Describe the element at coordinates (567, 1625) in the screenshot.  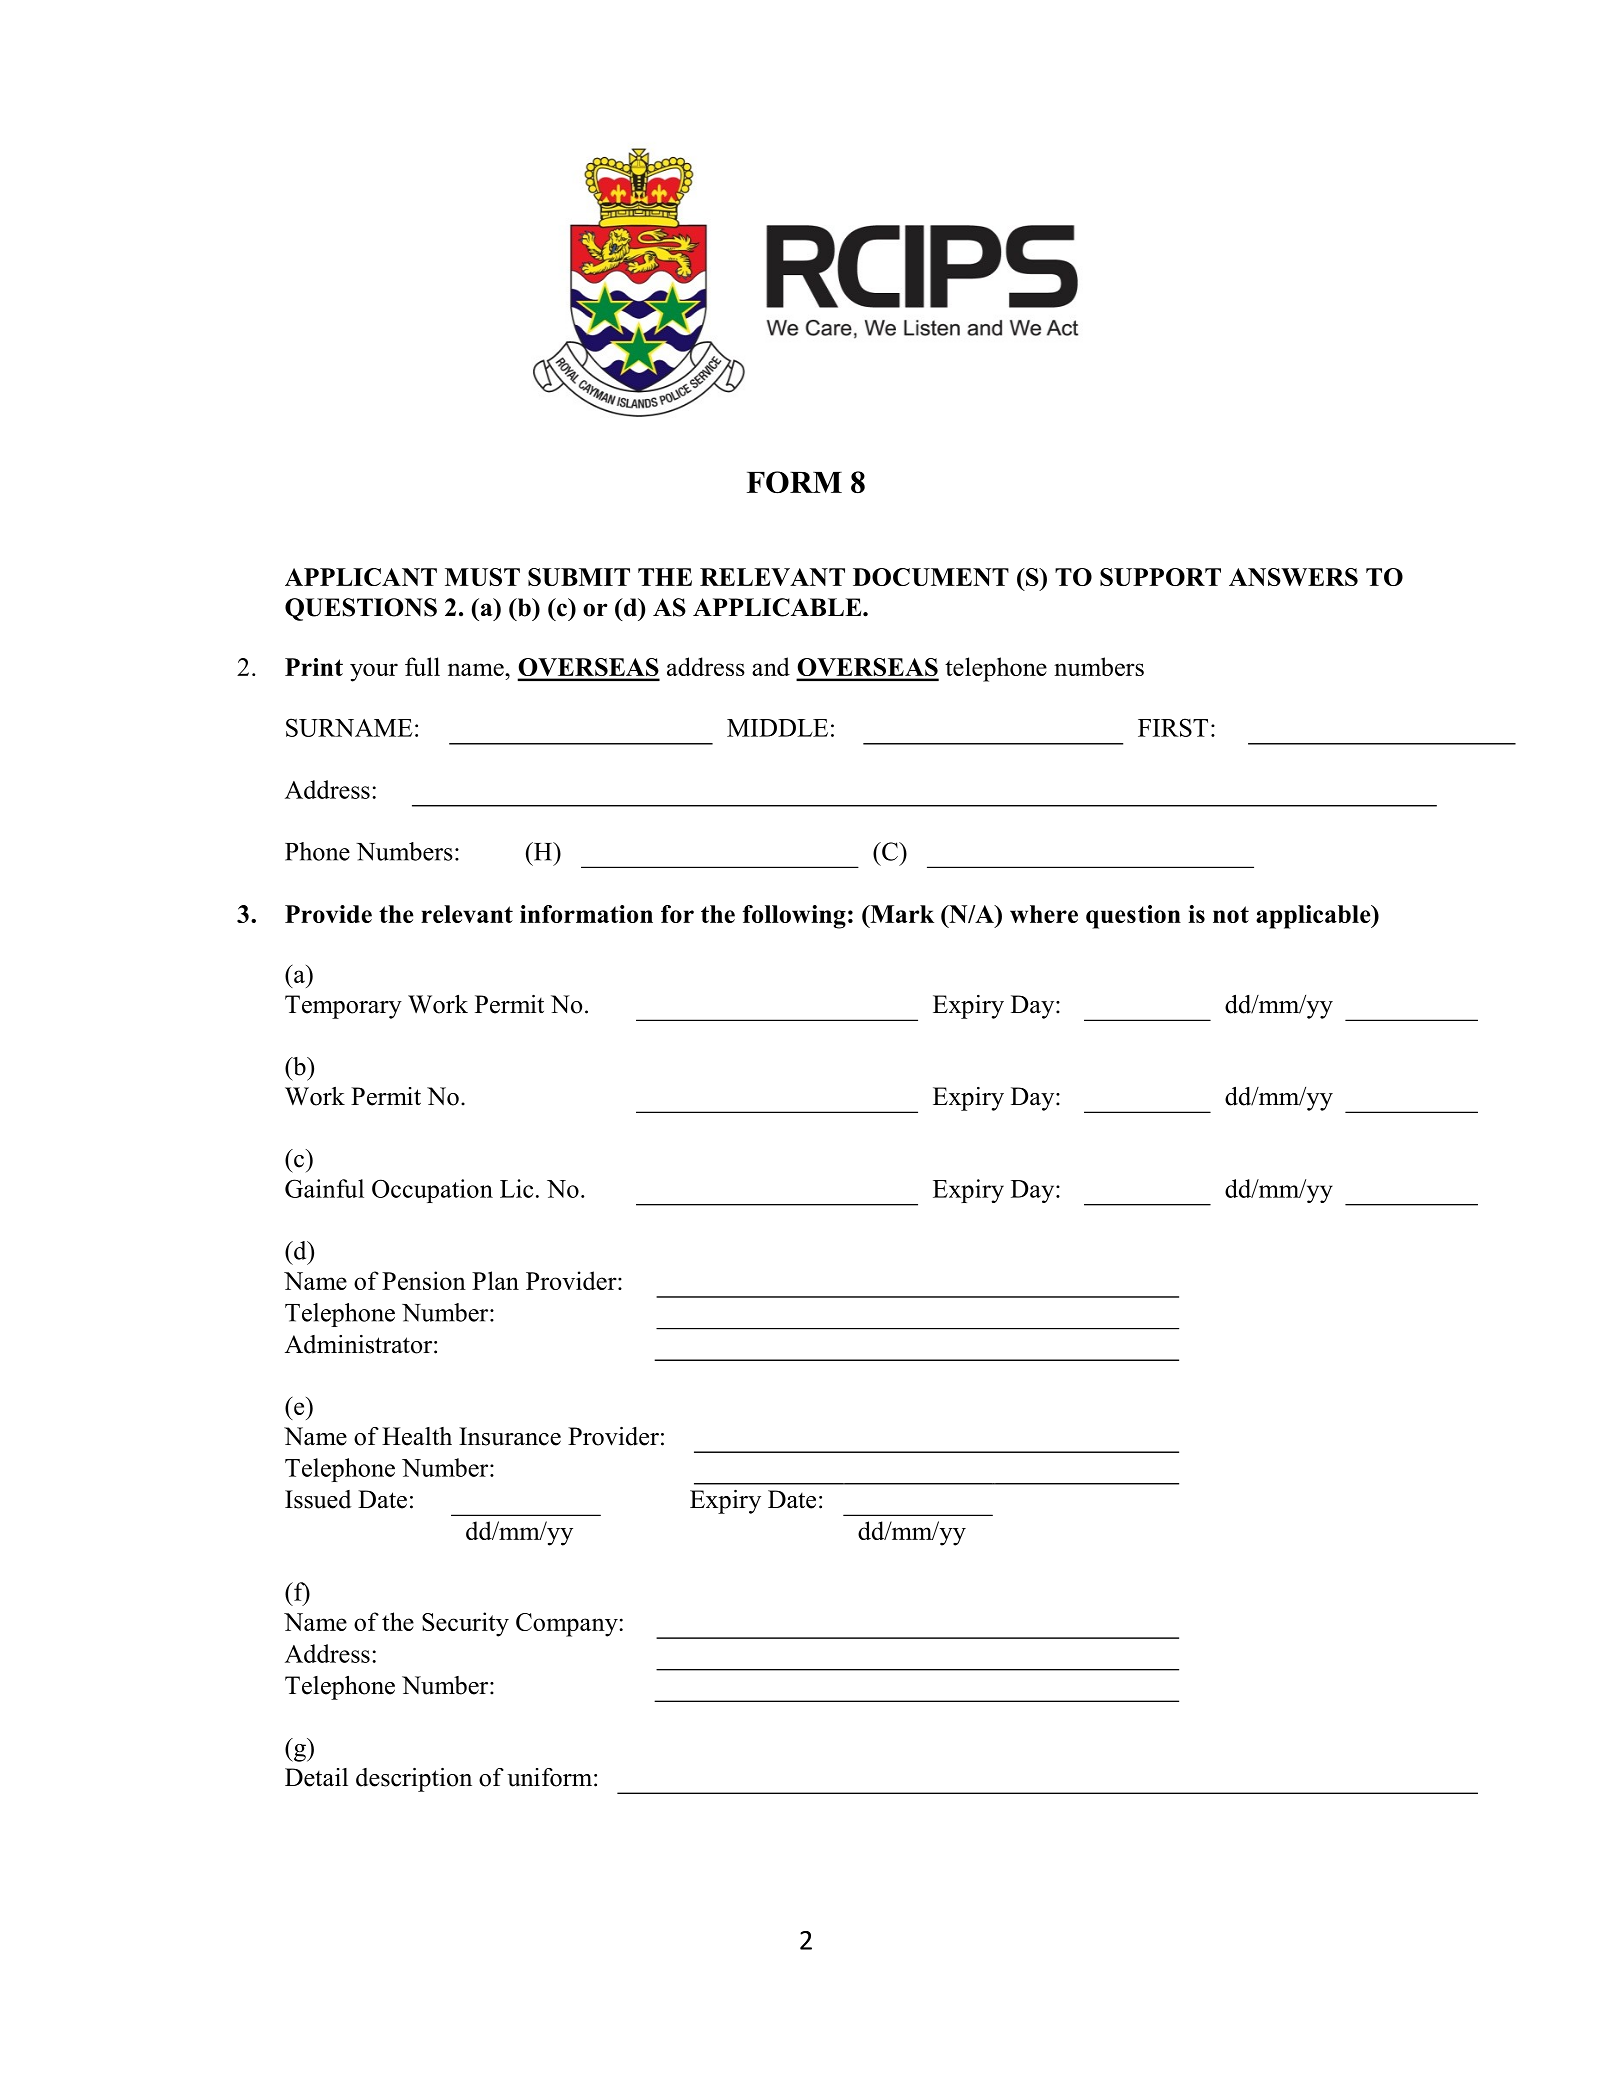
I see `Company` at that location.
